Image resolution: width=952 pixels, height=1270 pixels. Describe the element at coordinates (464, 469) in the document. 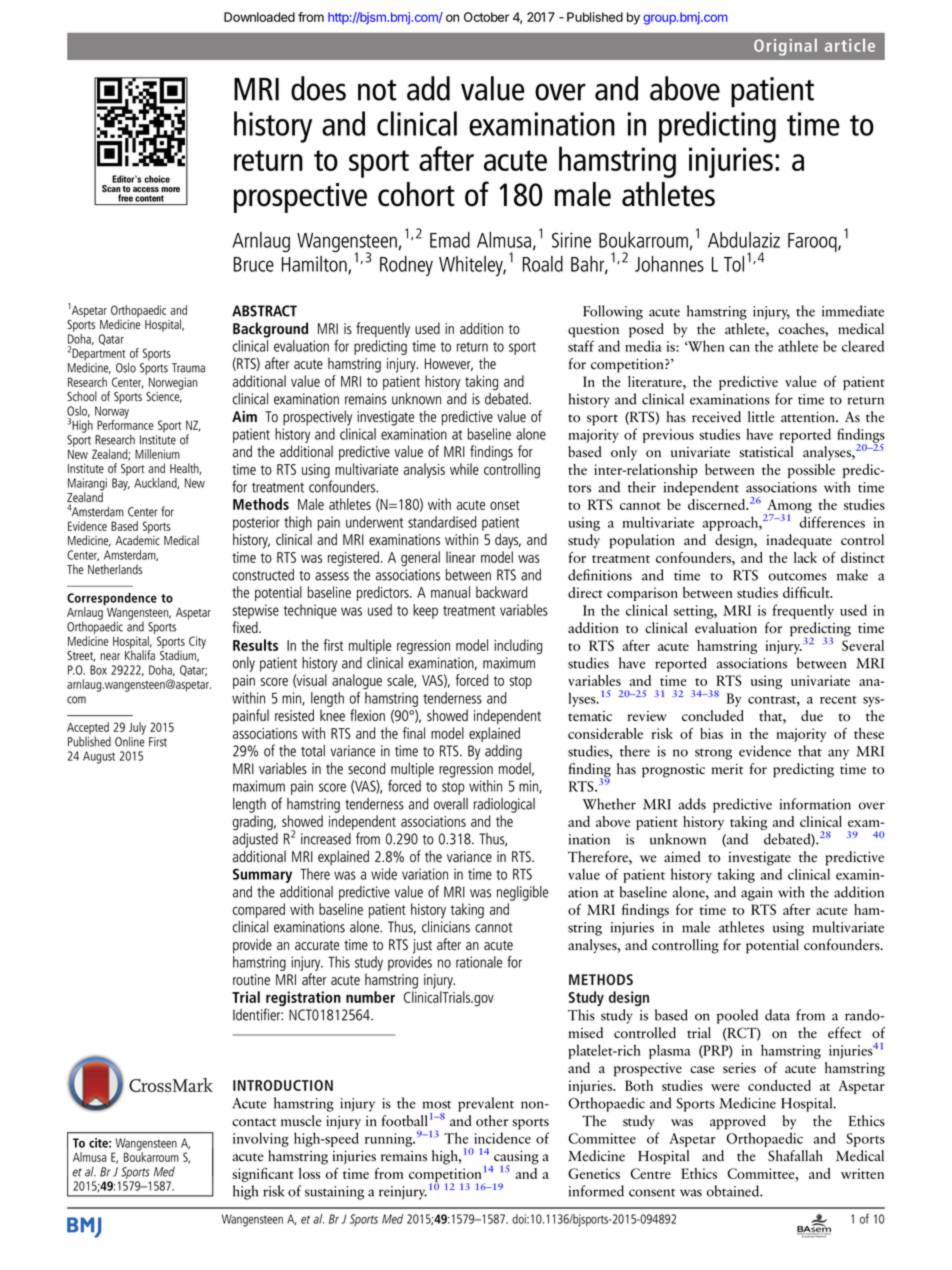

I see `while` at that location.
